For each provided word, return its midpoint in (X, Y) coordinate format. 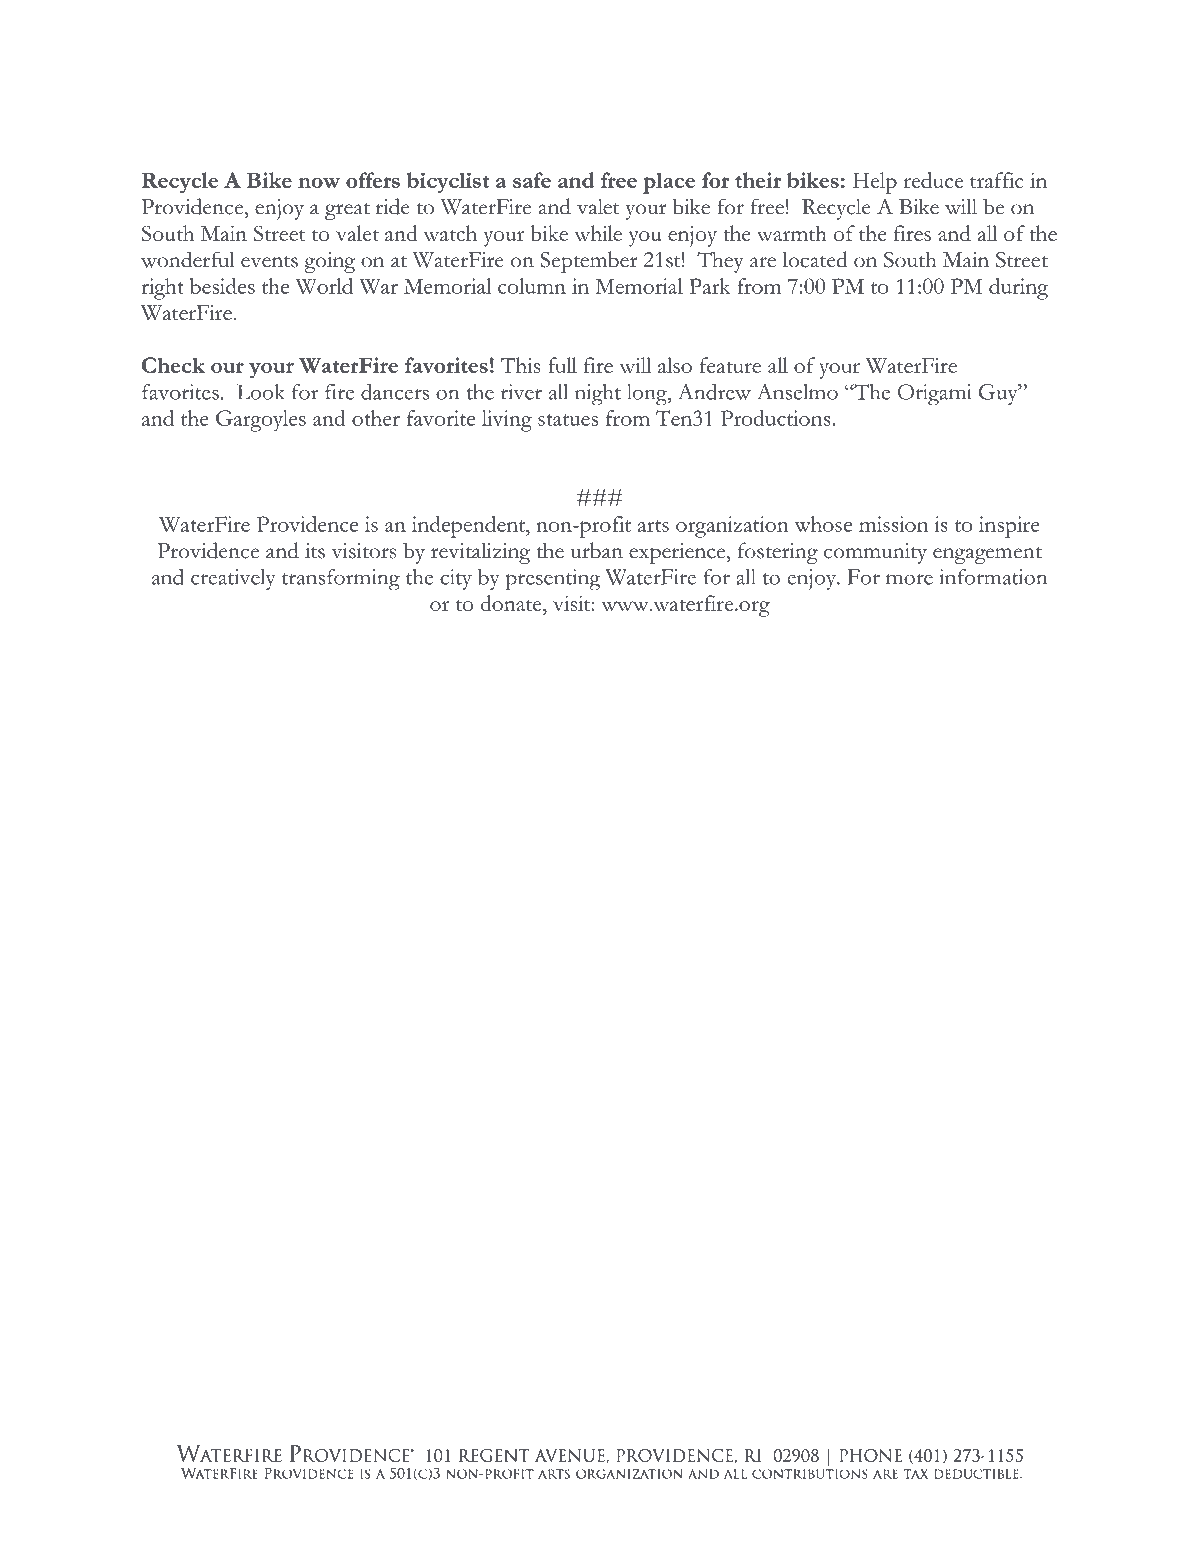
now (319, 182)
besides (222, 286)
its (315, 551)
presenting (553, 580)
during (1018, 289)
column (532, 286)
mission (893, 524)
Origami (935, 395)
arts (653, 526)
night (598, 395)
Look (261, 392)
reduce (933, 180)
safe (532, 180)
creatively (233, 579)
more (909, 579)
